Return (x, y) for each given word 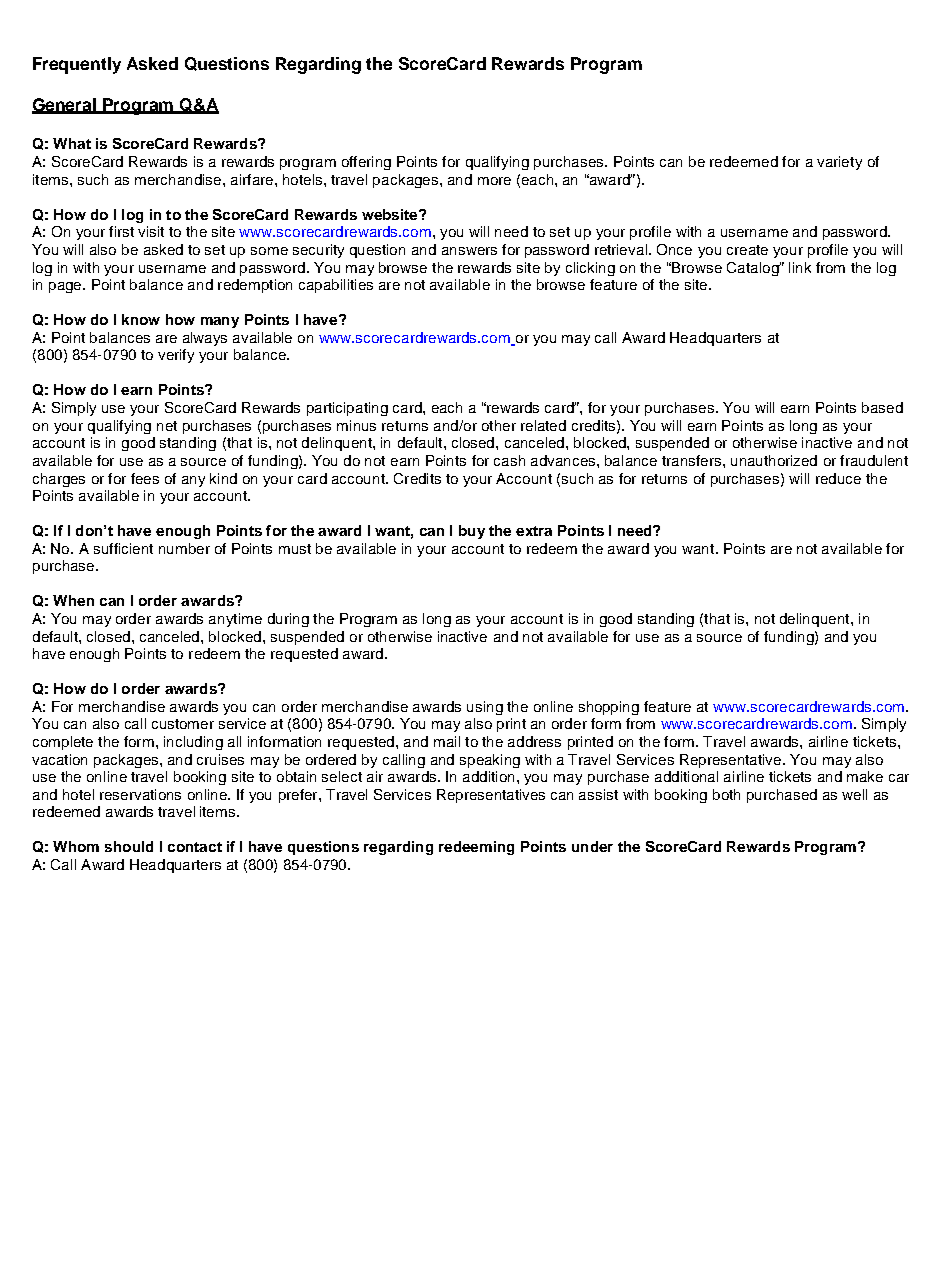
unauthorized (774, 460)
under (592, 846)
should (129, 846)
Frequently (77, 65)
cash (509, 460)
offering (366, 163)
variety (839, 163)
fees (145, 478)
